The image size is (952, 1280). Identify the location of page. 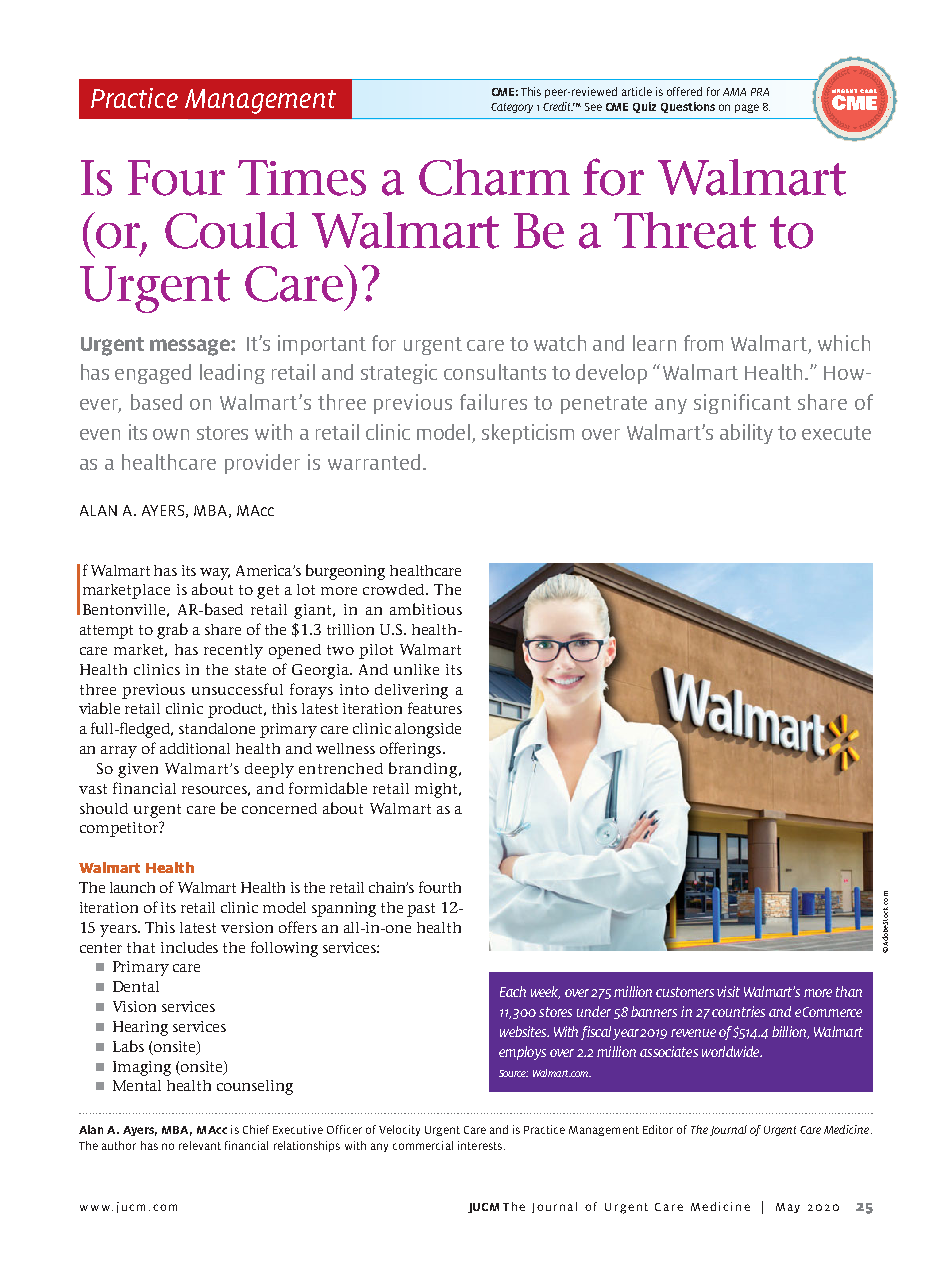
(747, 108).
